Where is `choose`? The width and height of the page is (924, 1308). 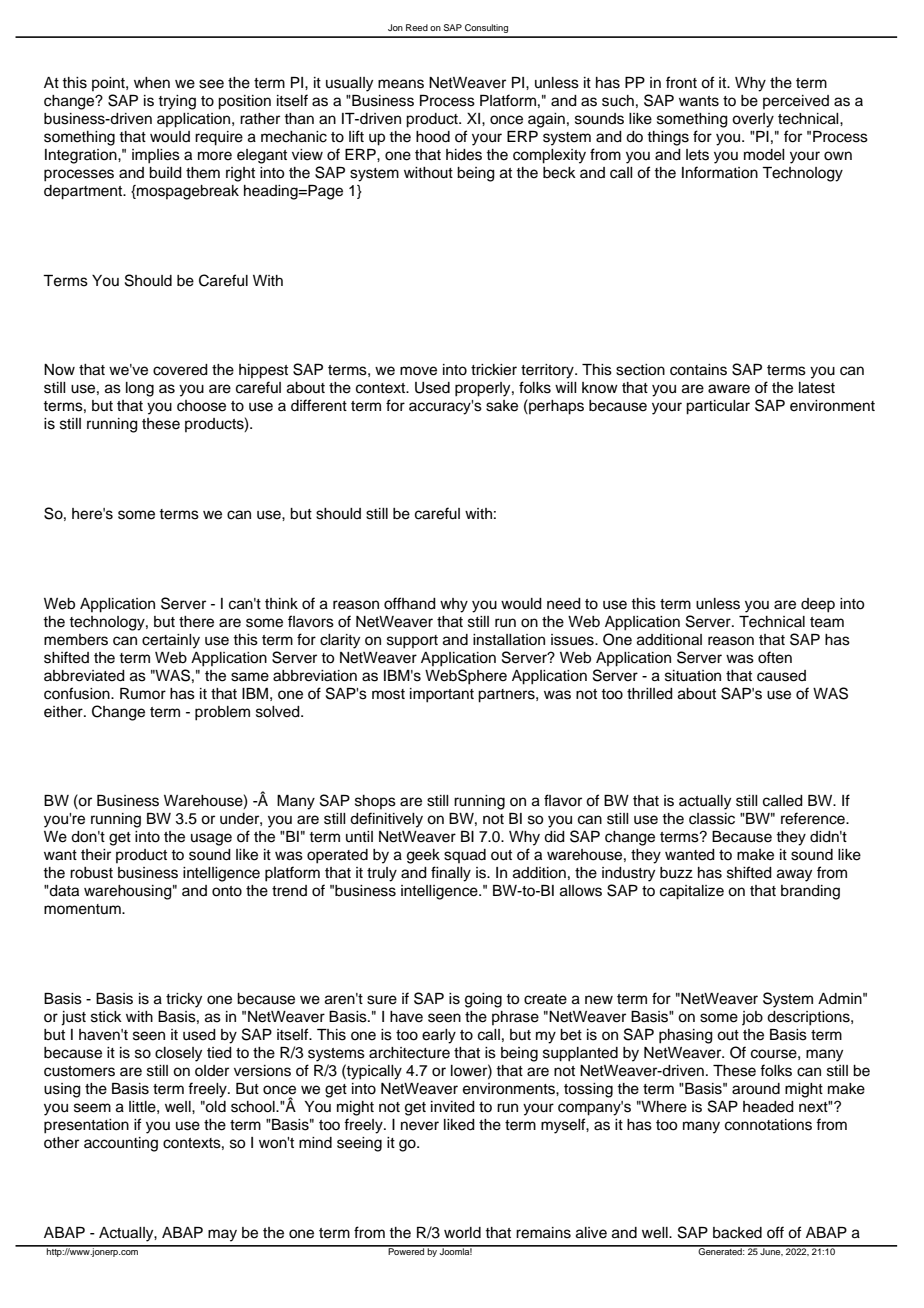 choose is located at coordinates (201, 406).
